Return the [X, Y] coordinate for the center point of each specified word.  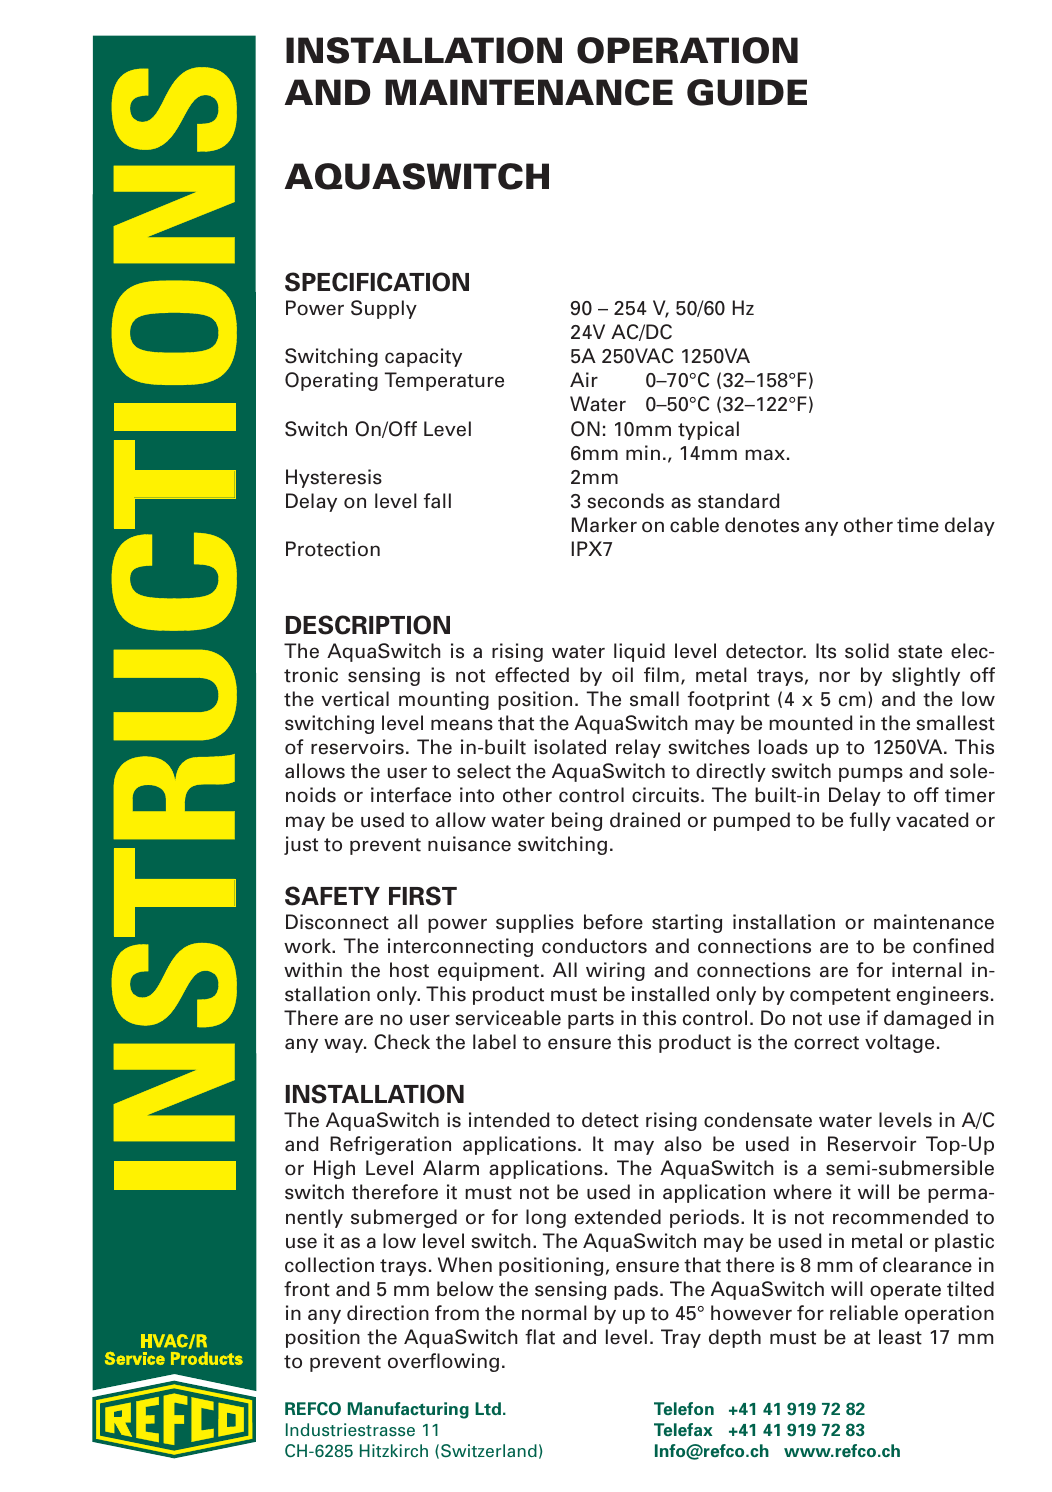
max [765, 455]
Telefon [684, 1408]
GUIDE [747, 92]
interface [411, 795]
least [900, 1337]
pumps [871, 774]
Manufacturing [408, 1410]
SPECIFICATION [377, 282]
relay [638, 748]
